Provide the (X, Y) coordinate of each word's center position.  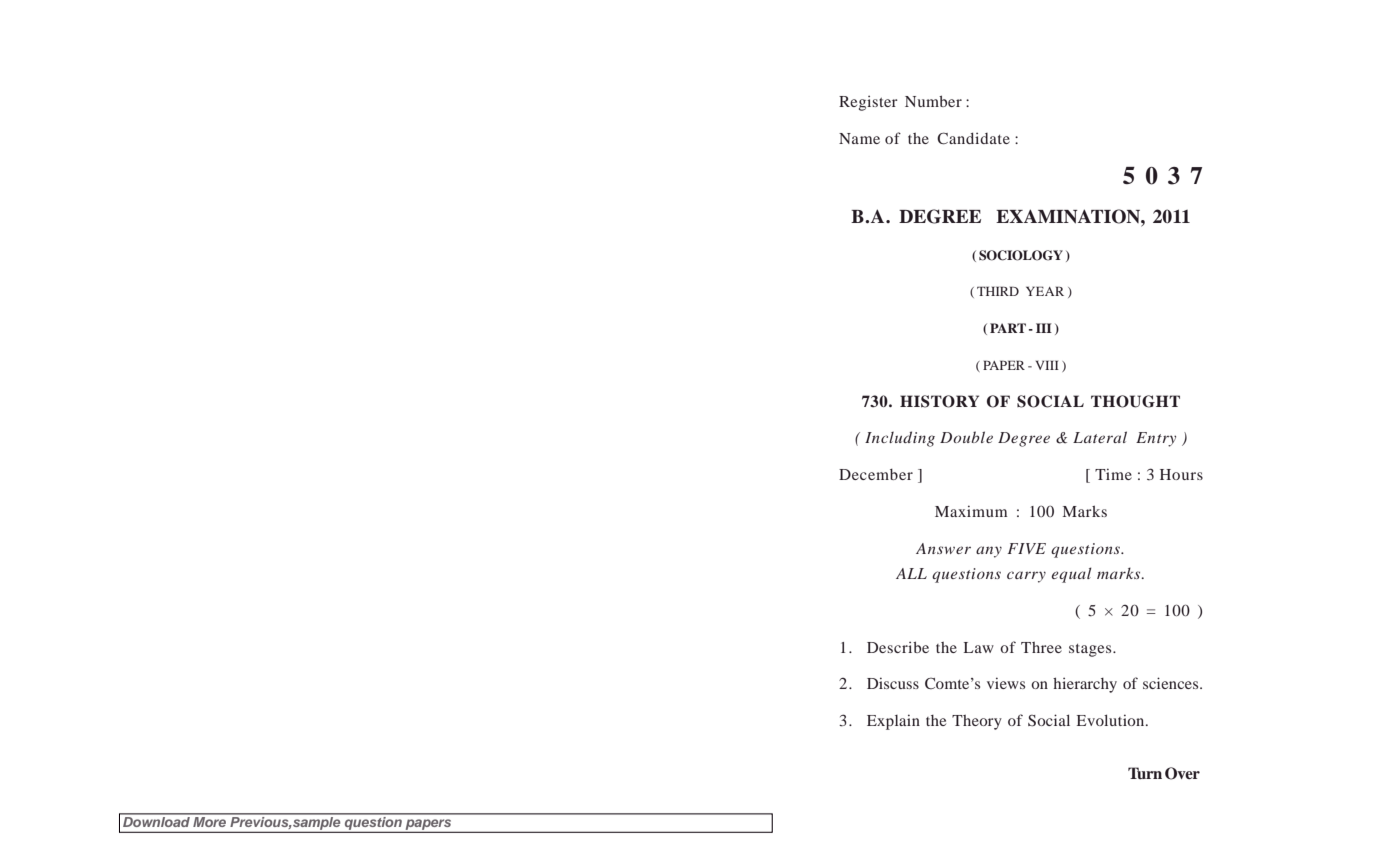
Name (859, 138)
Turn (1145, 773)
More (210, 820)
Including (900, 439)
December (876, 474)
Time (1113, 474)
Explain (893, 722)
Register (868, 103)
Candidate (973, 138)
